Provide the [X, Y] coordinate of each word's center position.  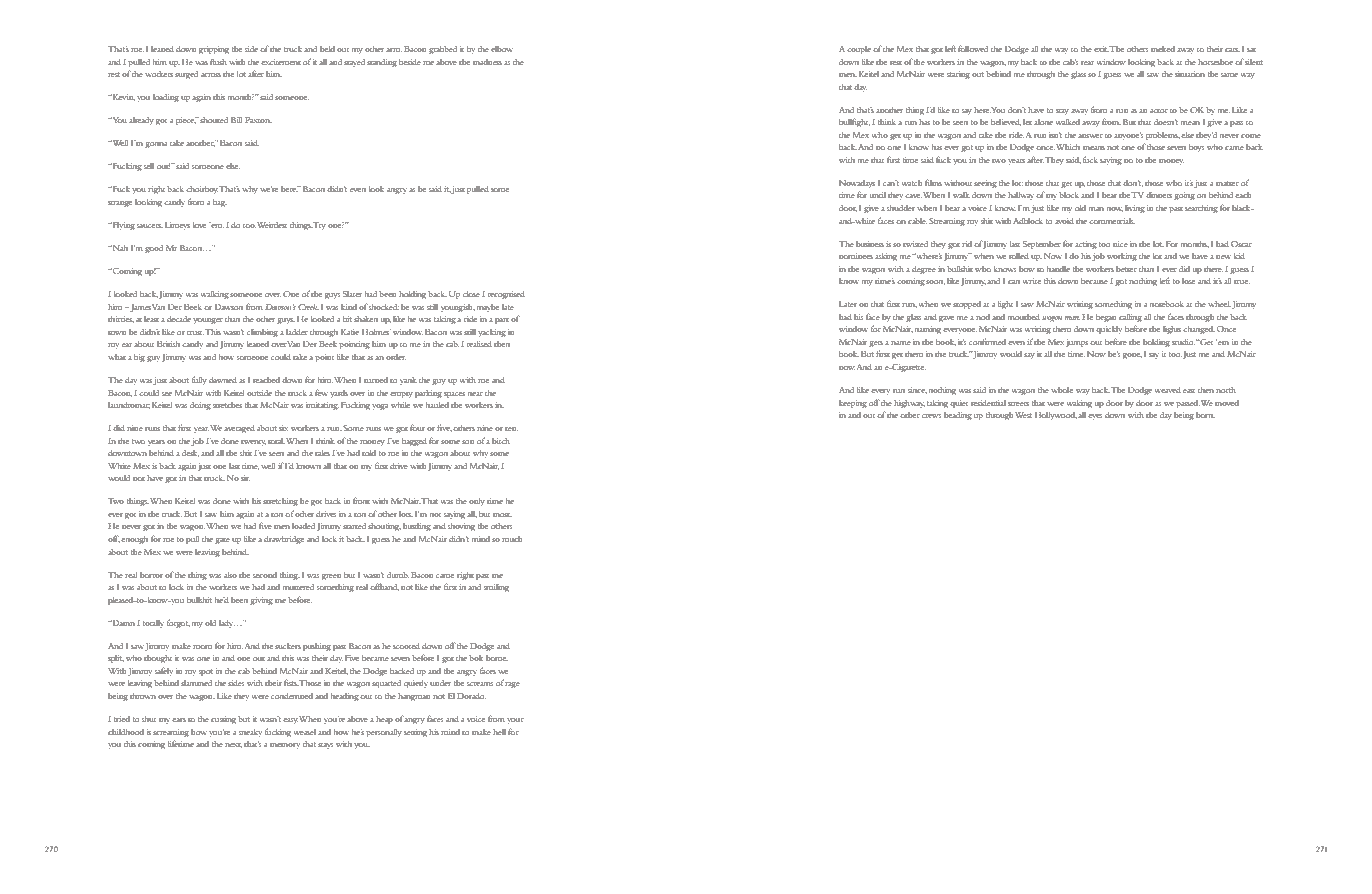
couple [859, 50]
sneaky [250, 733]
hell [499, 732]
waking [1079, 404]
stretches [227, 405]
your [515, 721]
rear [1087, 63]
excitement [281, 62]
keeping [853, 404]
